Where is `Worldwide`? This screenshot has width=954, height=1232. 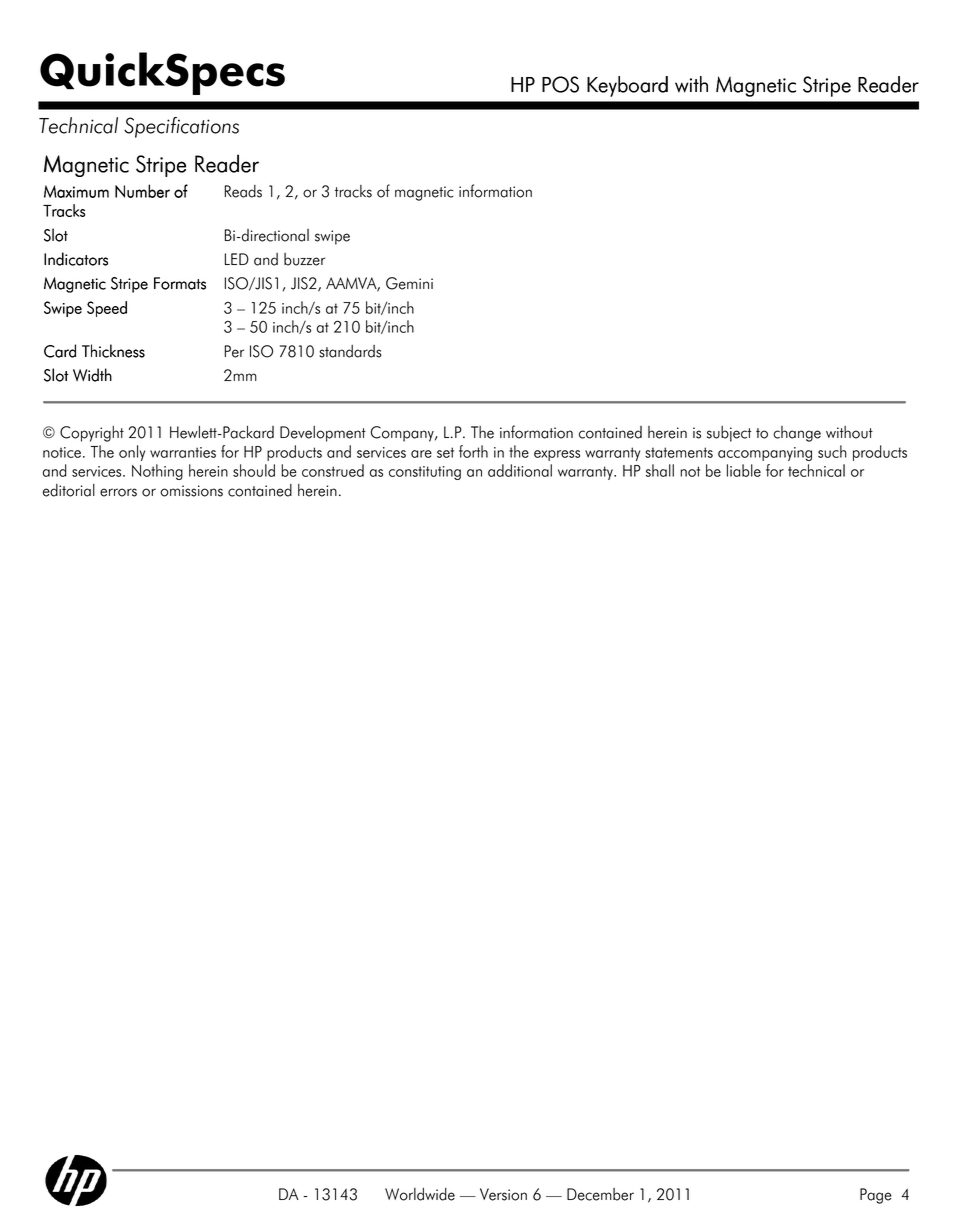 Worldwide is located at coordinates (420, 1194).
